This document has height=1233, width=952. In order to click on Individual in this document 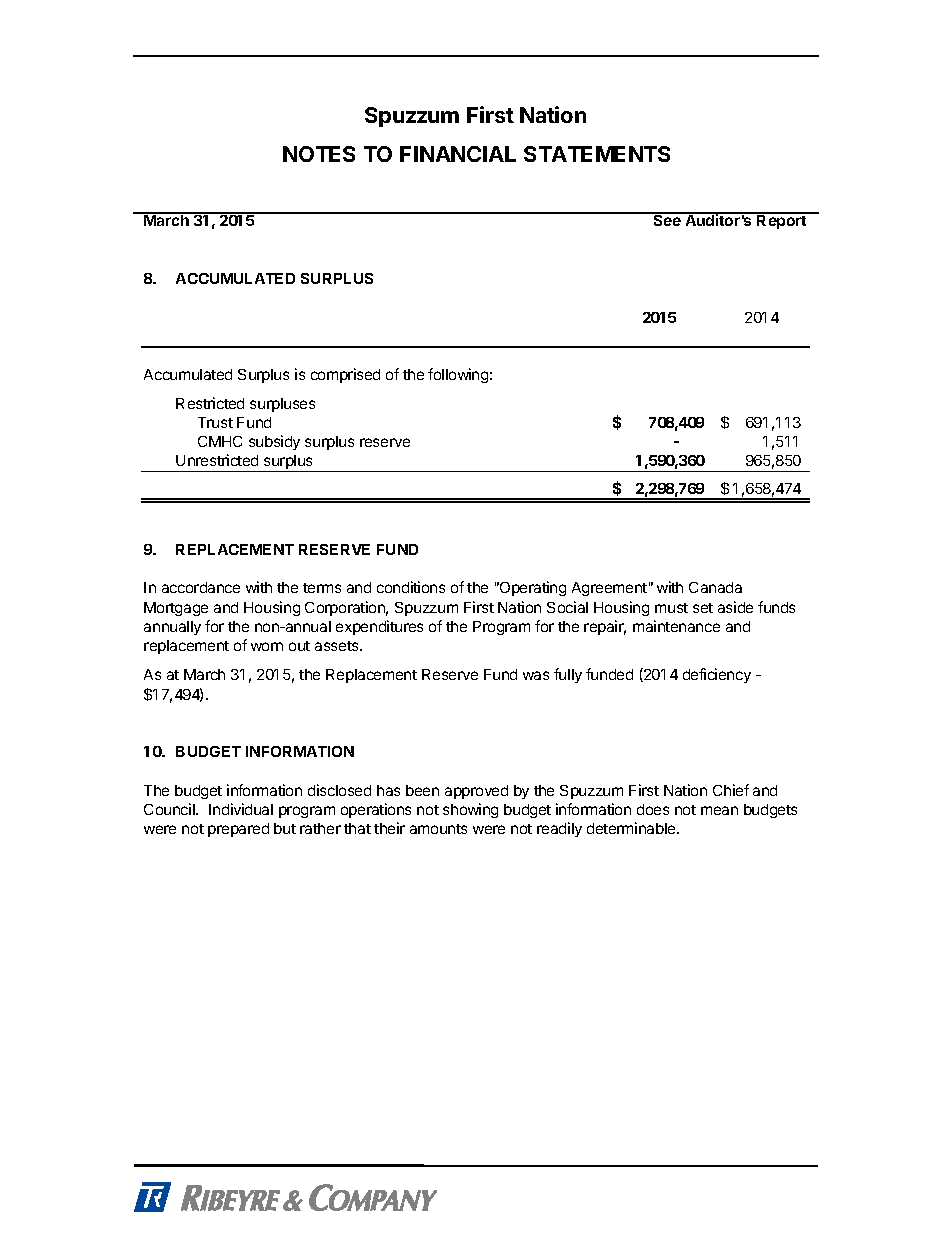, I will do `click(241, 809)`.
